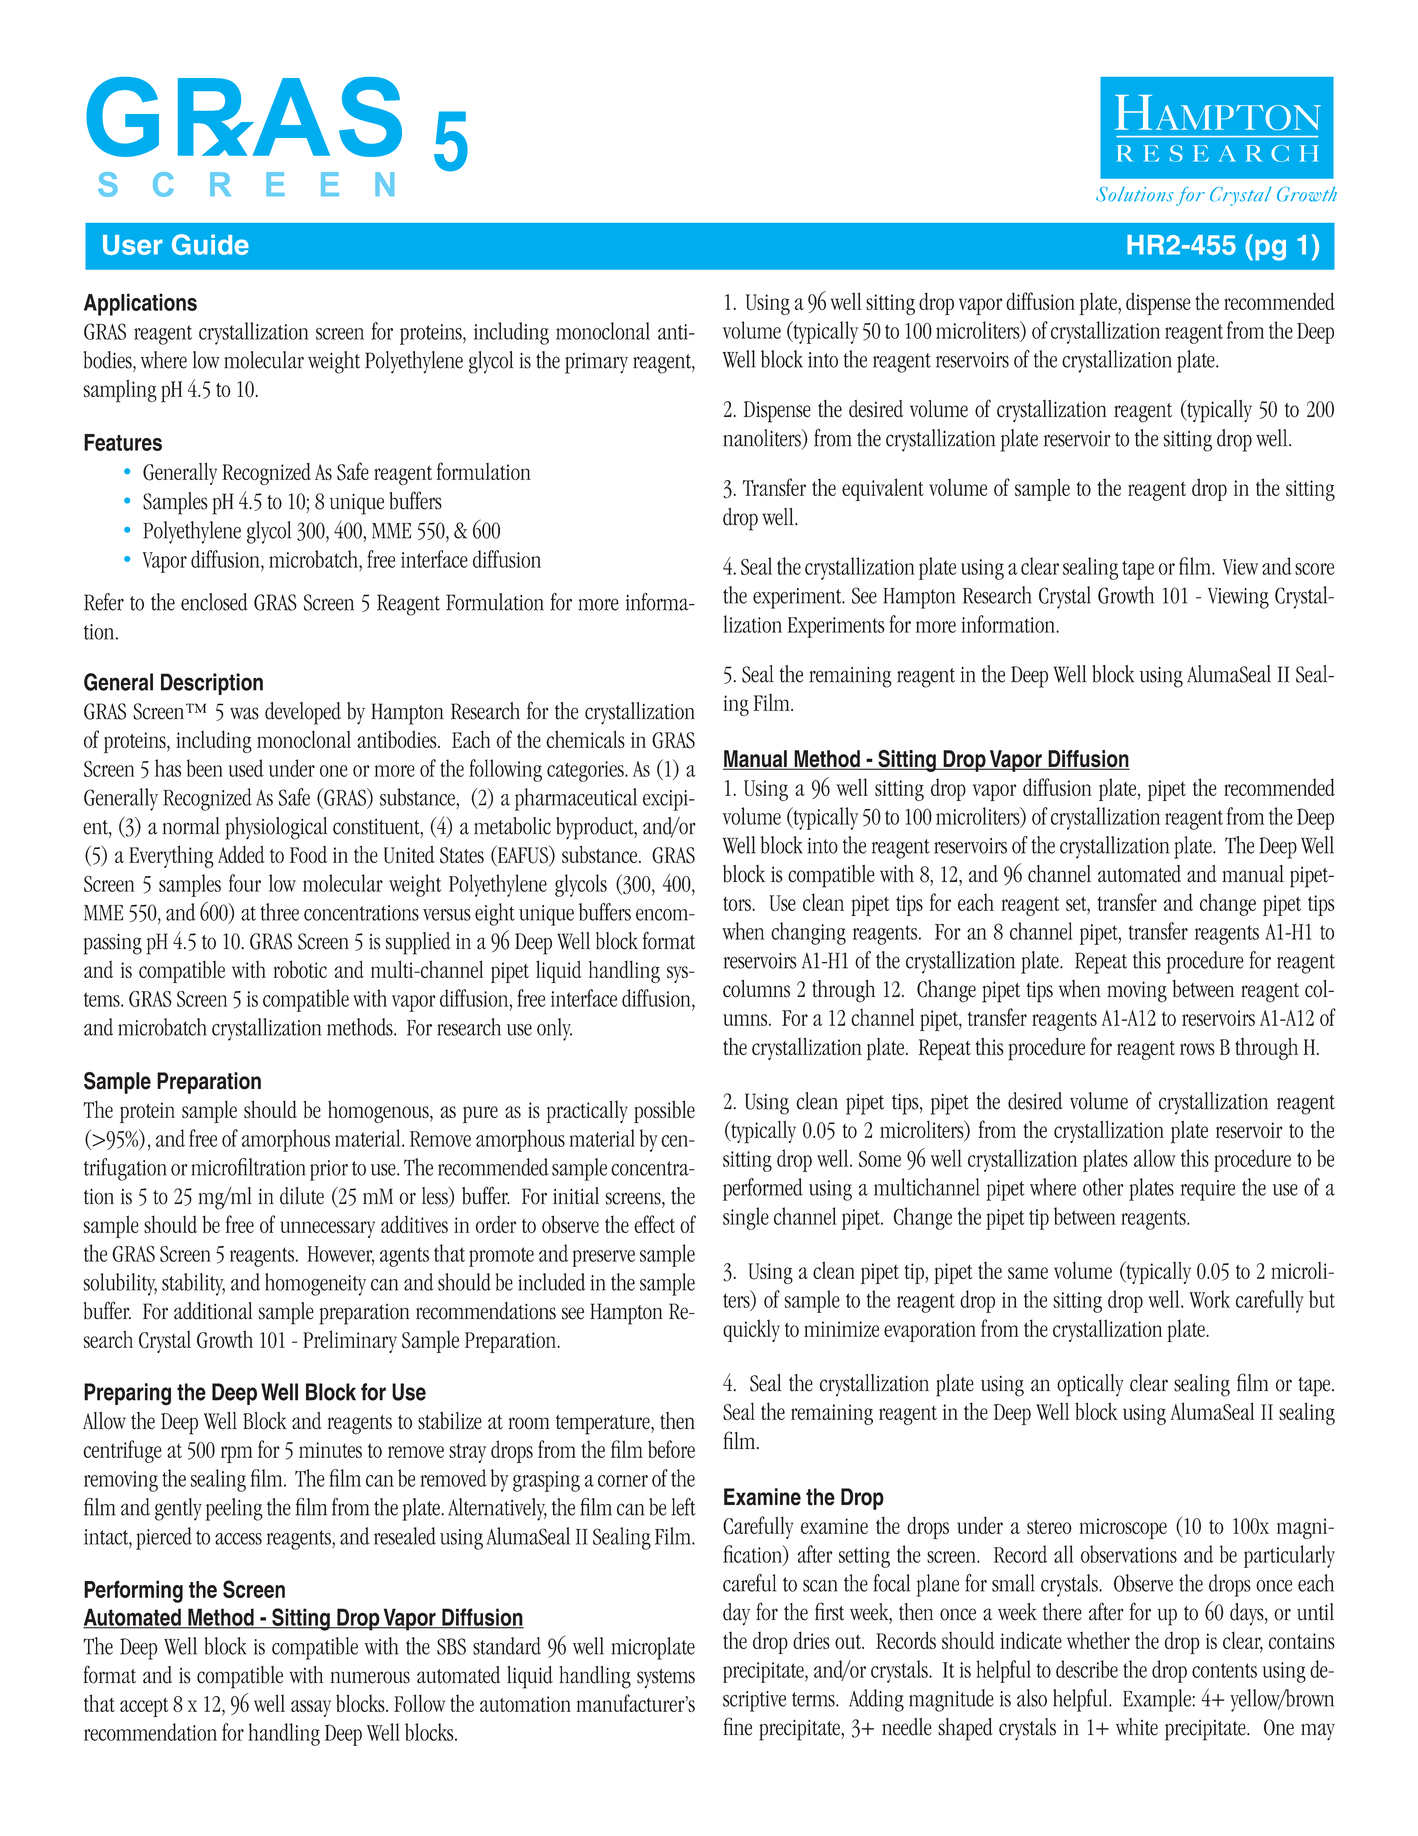 The image size is (1418, 1836). I want to click on single, so click(746, 1218).
